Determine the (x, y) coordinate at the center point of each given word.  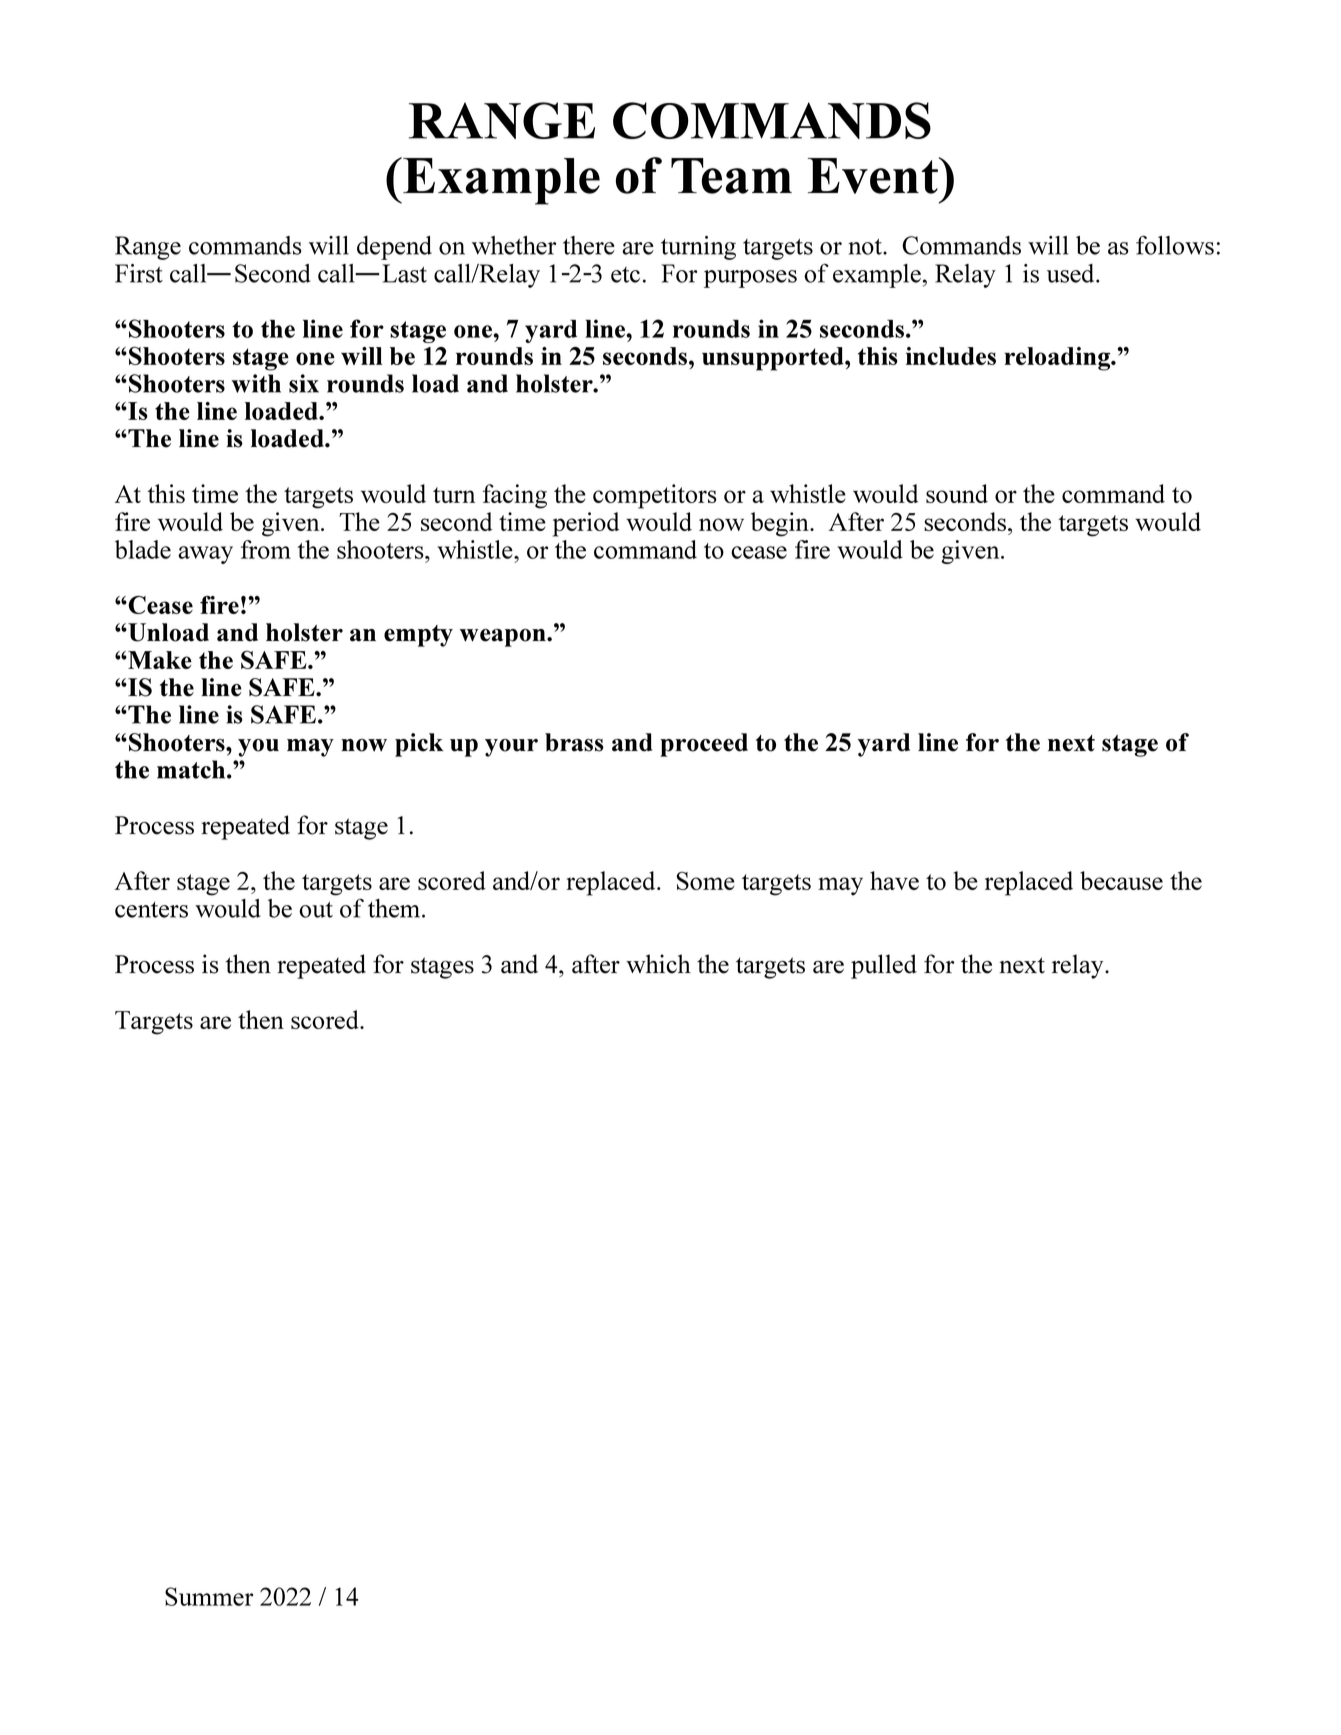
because (1121, 880)
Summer (209, 1596)
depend (394, 248)
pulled (884, 966)
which (658, 964)
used (1072, 273)
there (589, 245)
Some (706, 880)
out (316, 910)
